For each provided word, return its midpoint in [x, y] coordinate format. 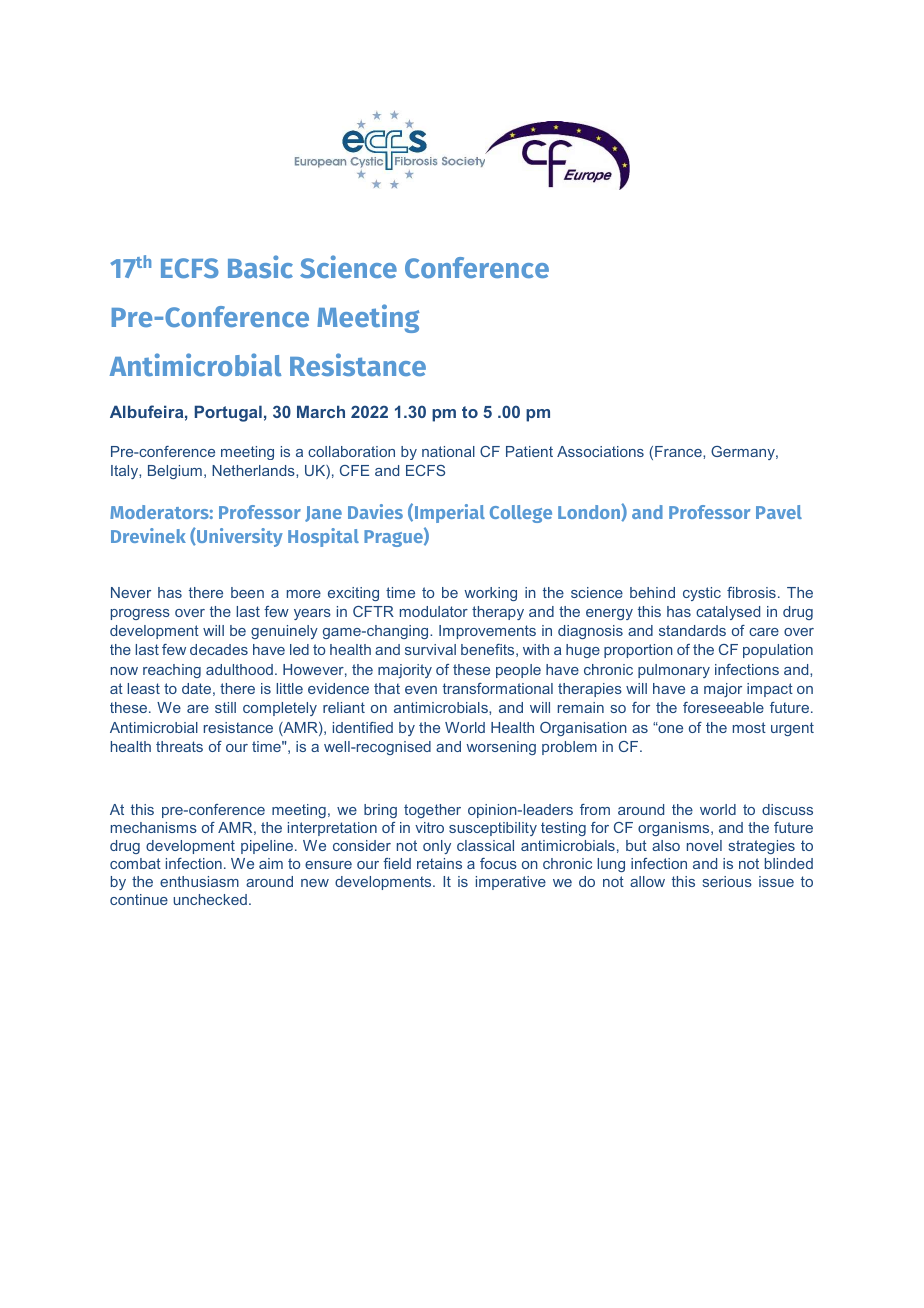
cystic [702, 594]
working [490, 594]
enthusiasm [199, 881]
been [247, 592]
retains [439, 863]
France [679, 451]
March [321, 411]
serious [727, 881]
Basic [260, 266]
